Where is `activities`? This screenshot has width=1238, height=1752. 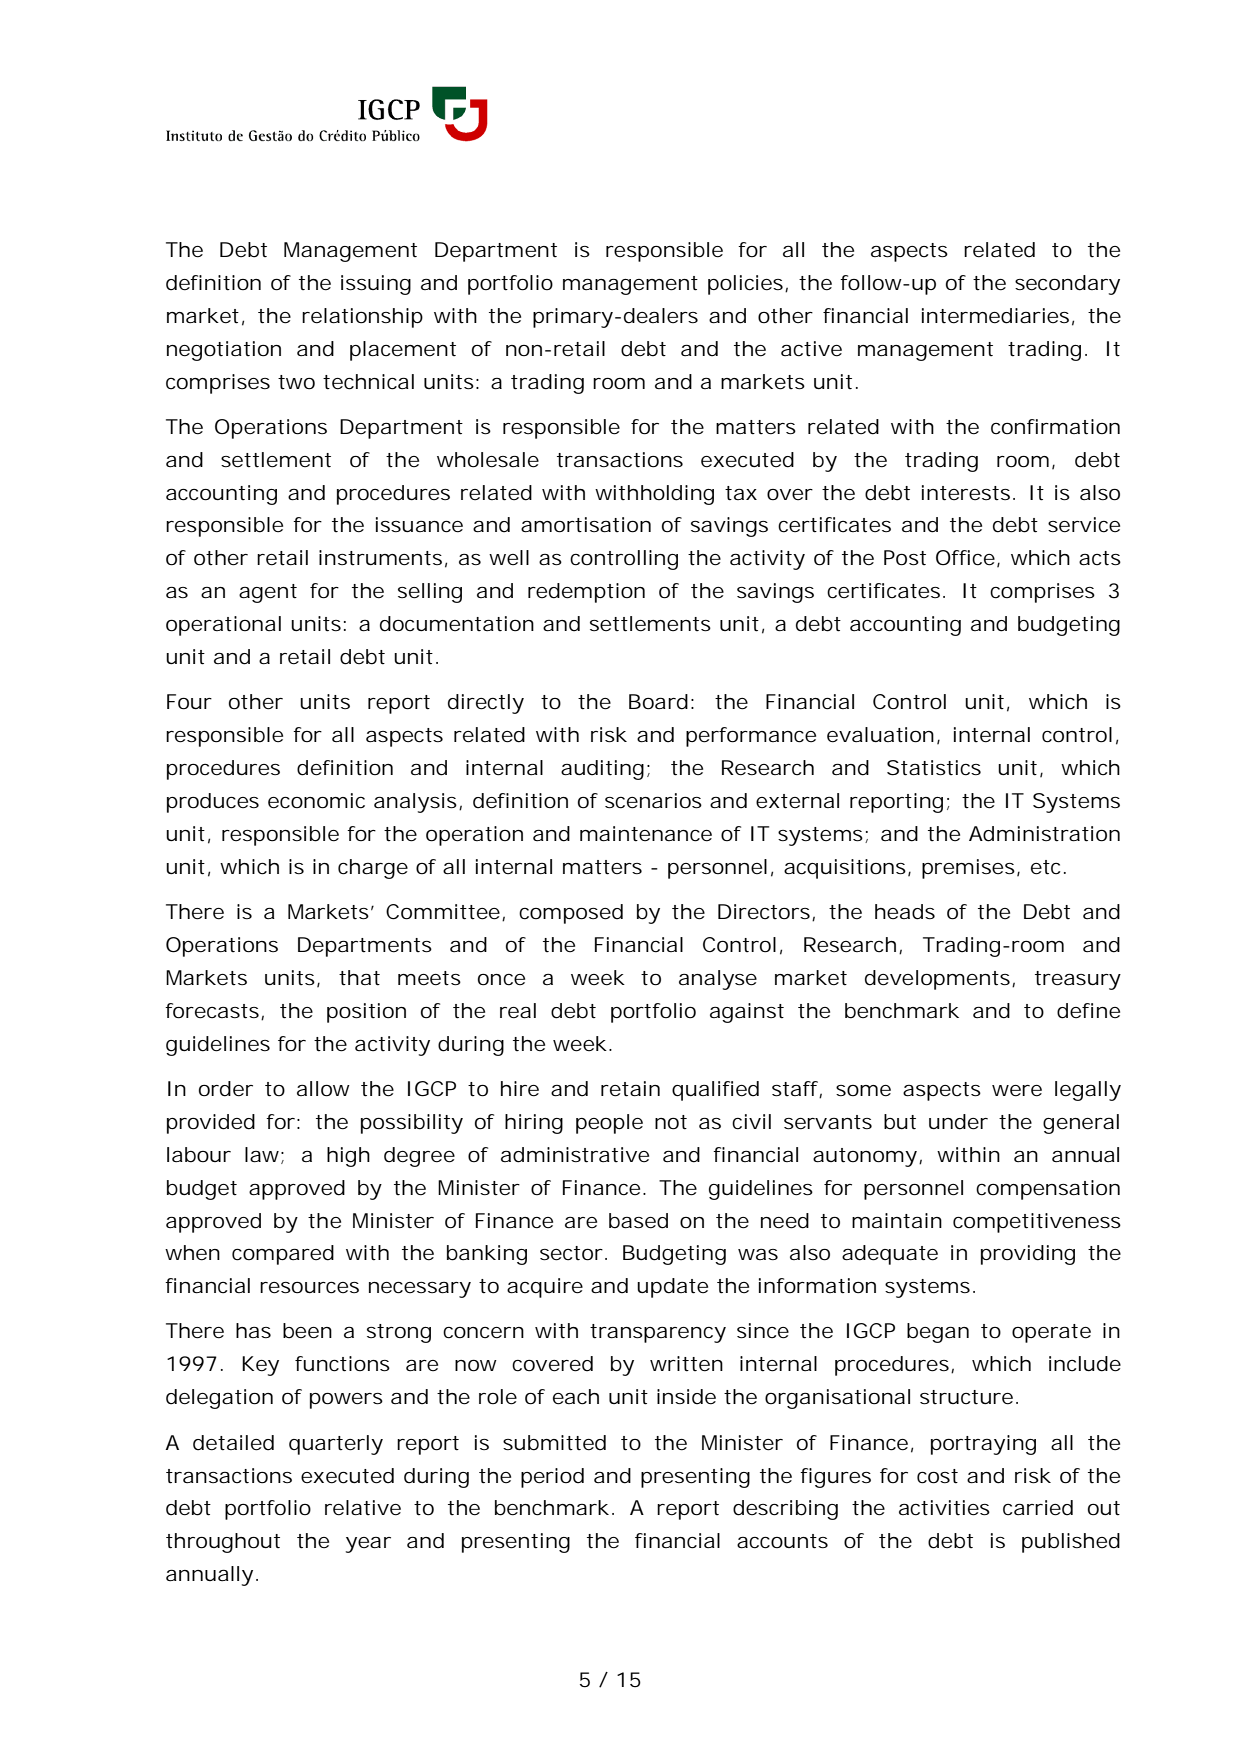 activities is located at coordinates (944, 1508).
